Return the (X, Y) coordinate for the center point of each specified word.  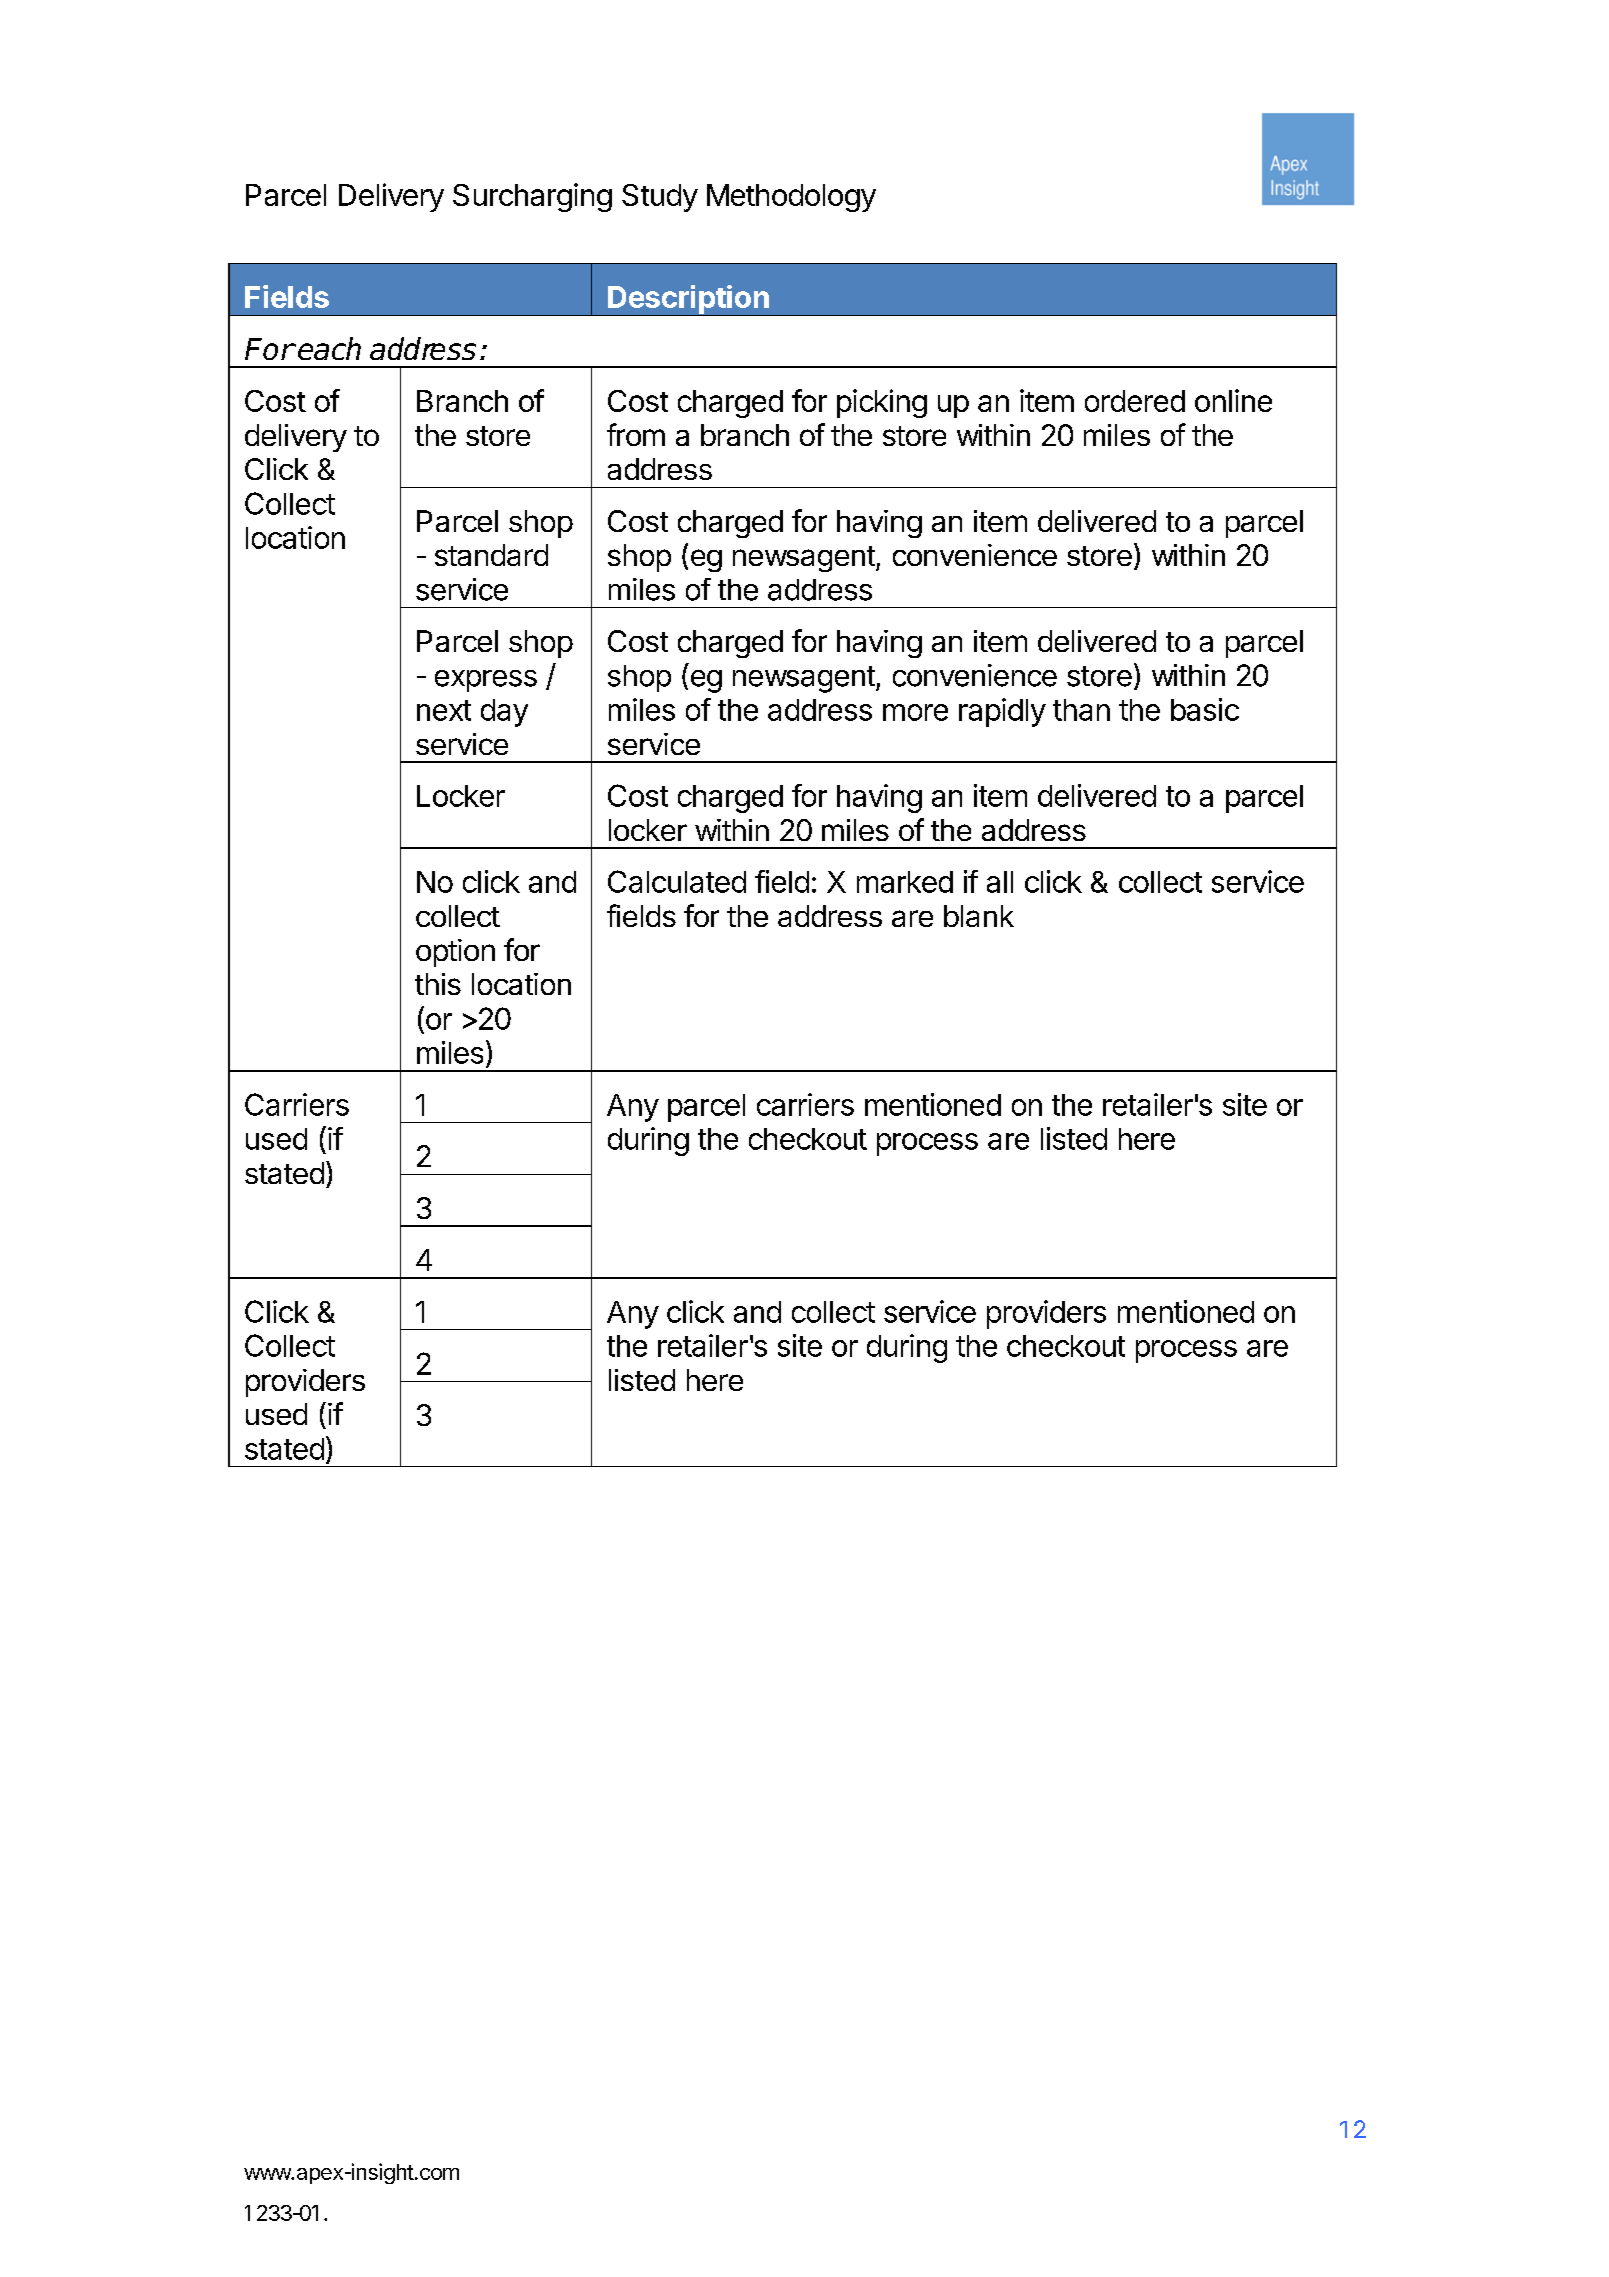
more (915, 712)
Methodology (791, 198)
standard (491, 555)
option (455, 953)
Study (660, 198)
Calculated (677, 881)
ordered (1135, 401)
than (1081, 710)
